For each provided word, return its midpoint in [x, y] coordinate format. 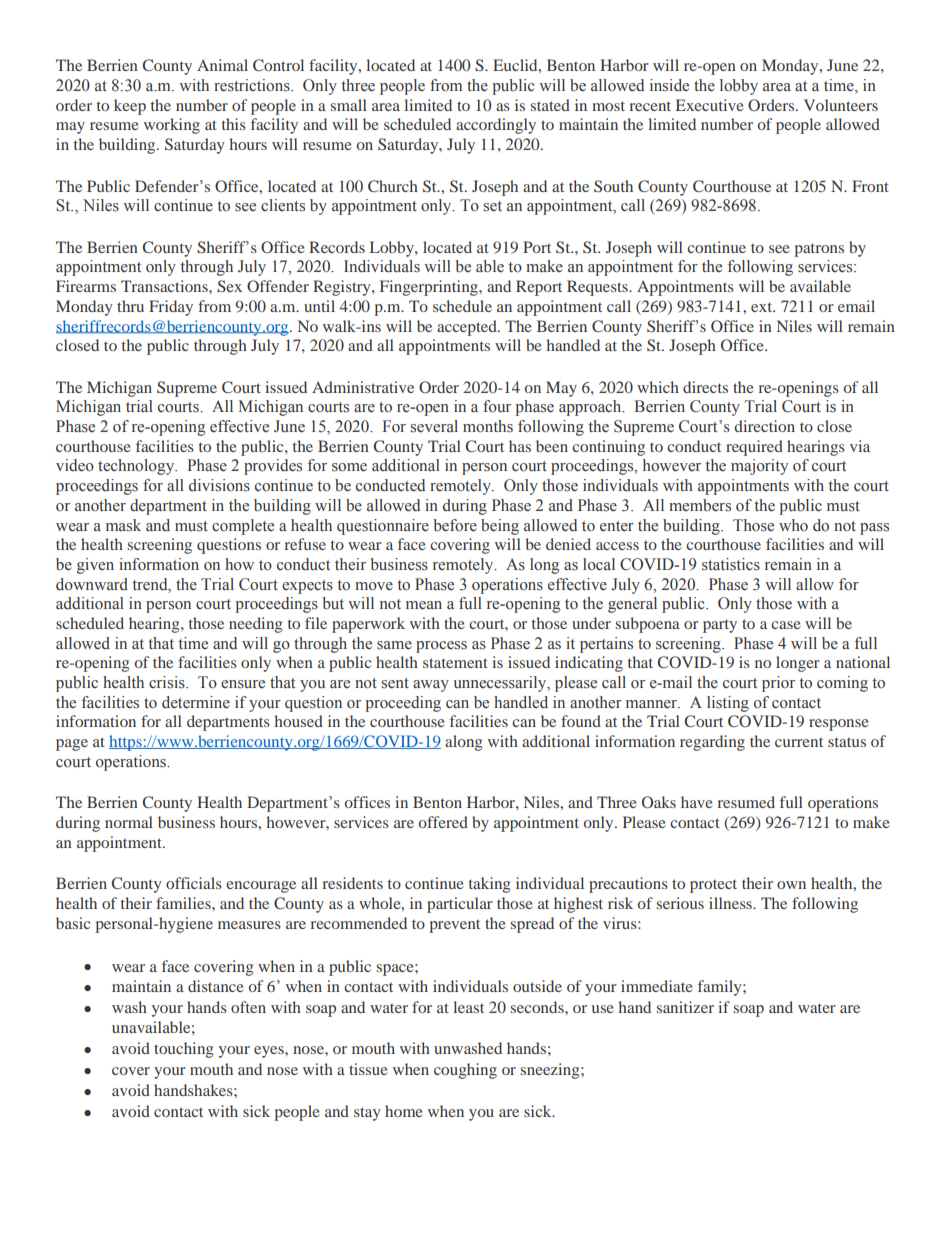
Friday [171, 308]
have [697, 802]
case [786, 625]
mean [424, 605]
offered [443, 822]
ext [763, 307]
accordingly [496, 126]
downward [92, 584]
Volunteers [841, 105]
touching [184, 1050]
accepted [468, 328]
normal [129, 822]
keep [130, 107]
